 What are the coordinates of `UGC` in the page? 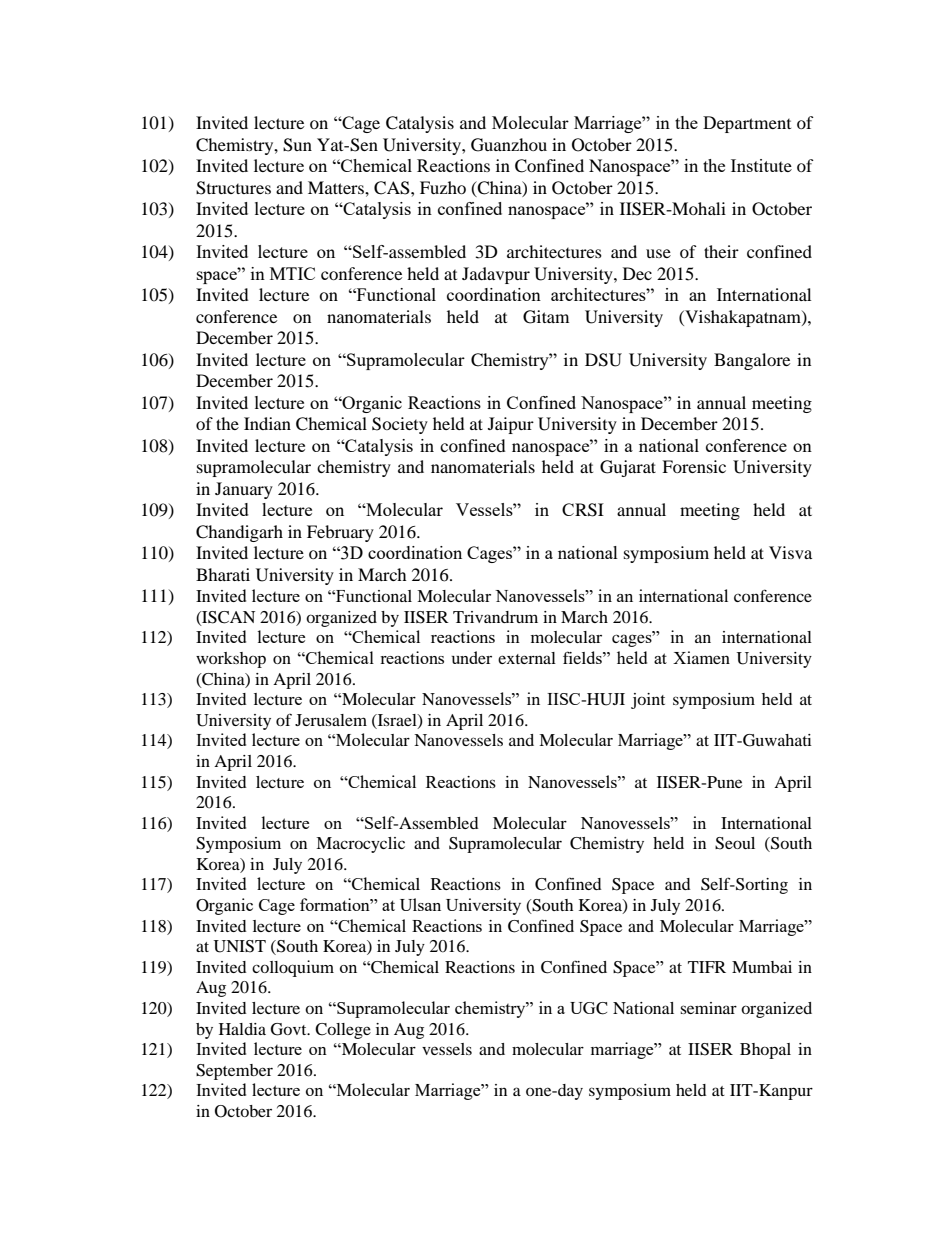 It's located at (588, 1008).
